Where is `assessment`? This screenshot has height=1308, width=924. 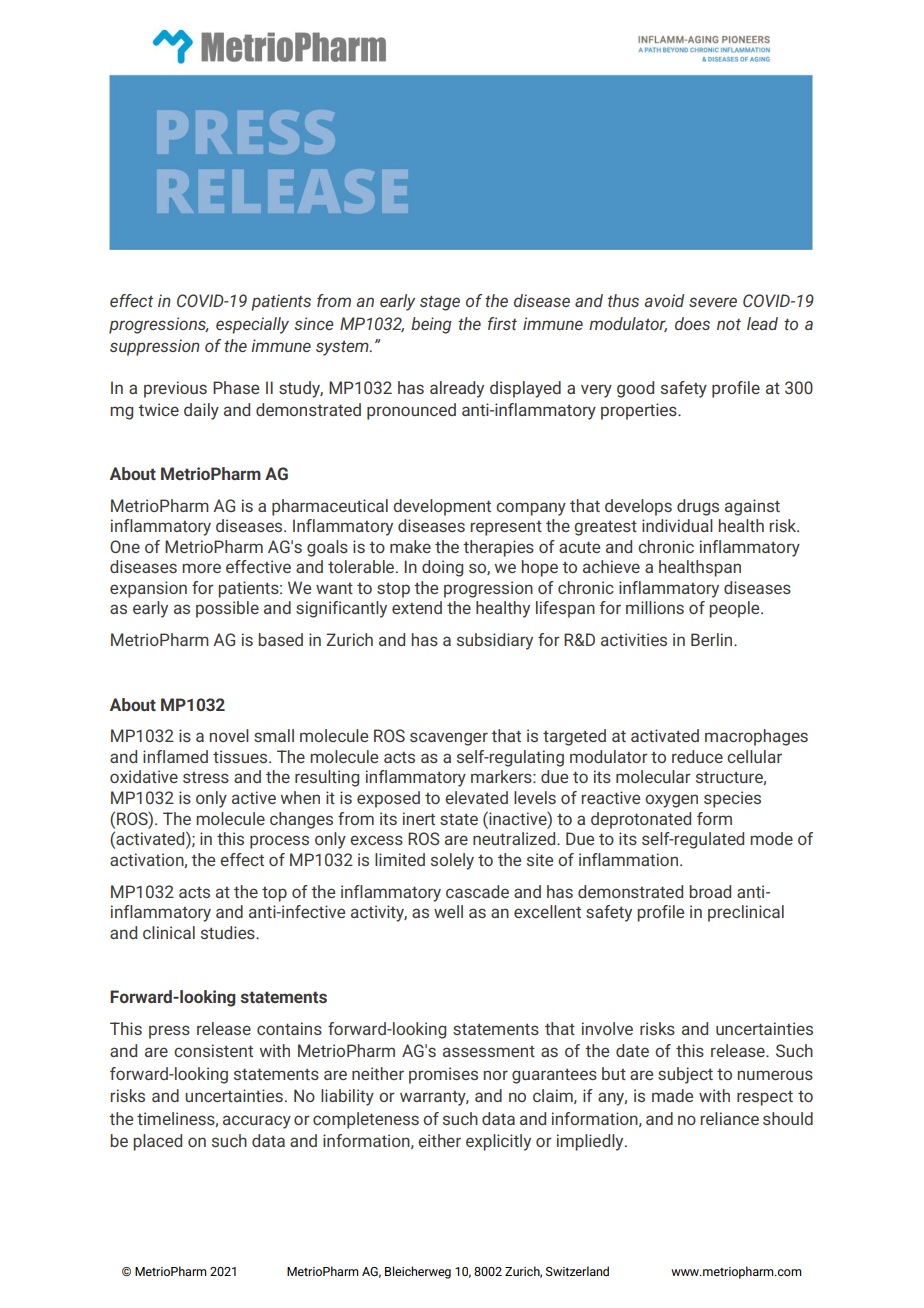
assessment is located at coordinates (489, 1051).
